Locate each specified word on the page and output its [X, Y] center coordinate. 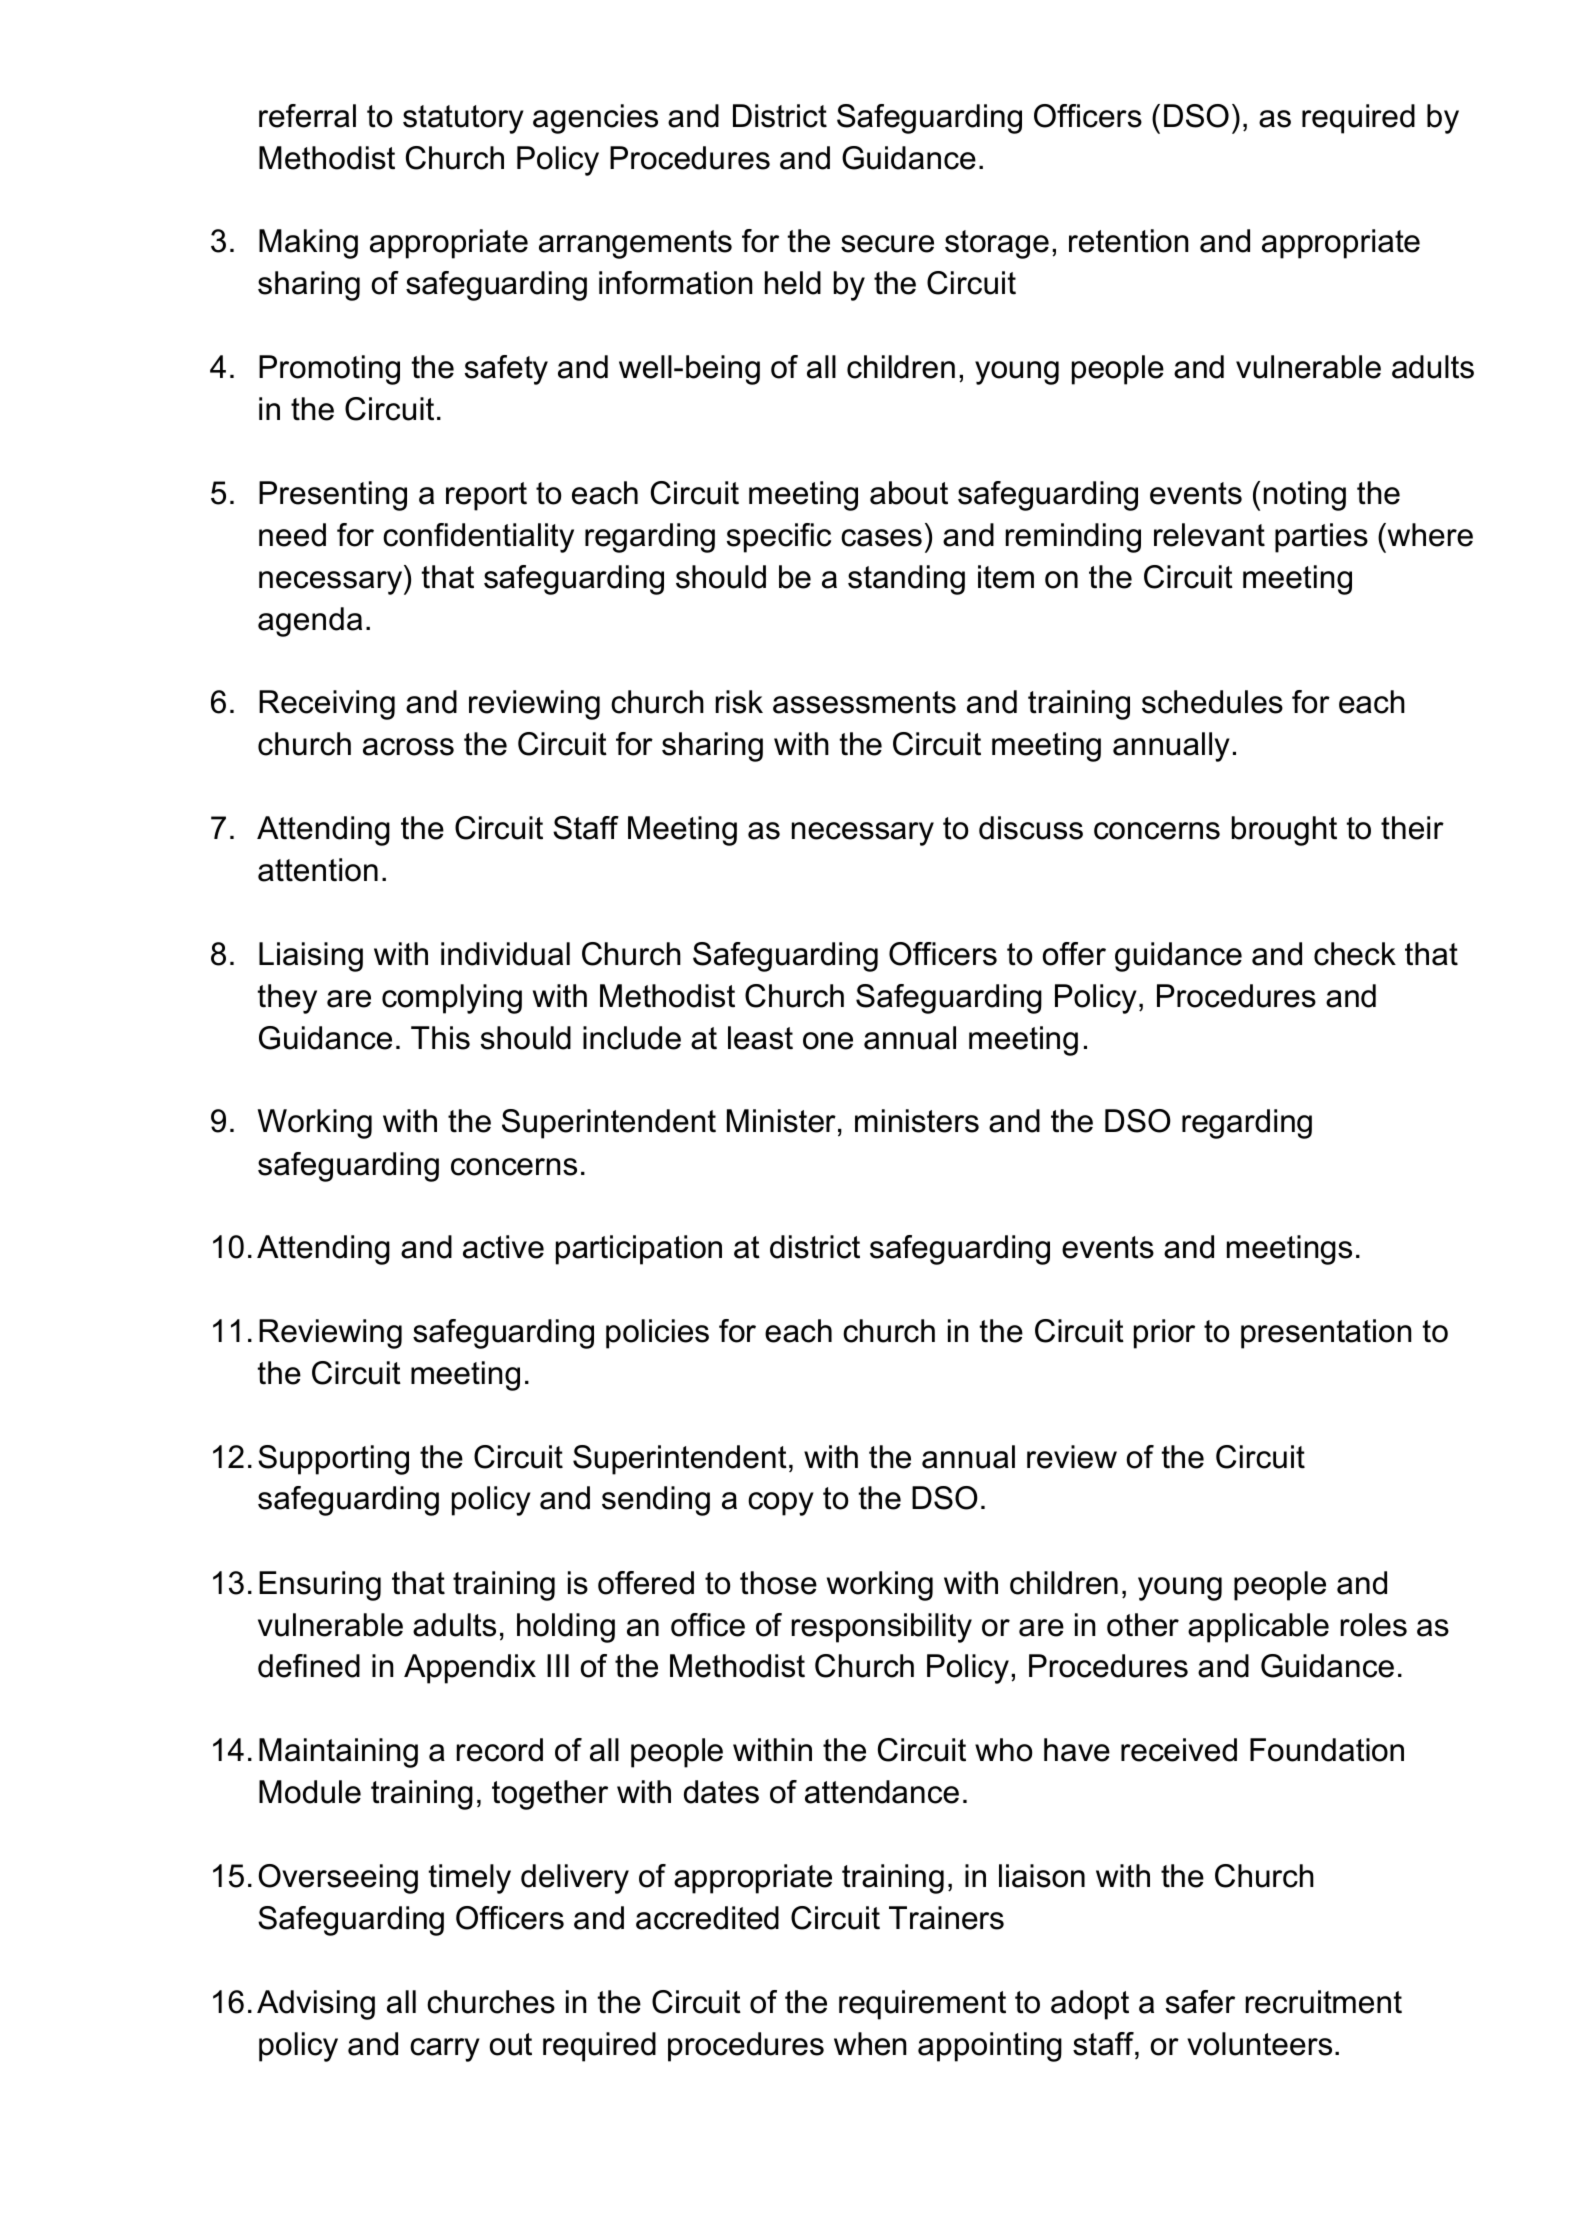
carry [445, 2050]
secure [887, 244]
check [1355, 954]
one [828, 1041]
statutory [463, 119]
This [440, 1038]
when [870, 2044]
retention [1128, 241]
